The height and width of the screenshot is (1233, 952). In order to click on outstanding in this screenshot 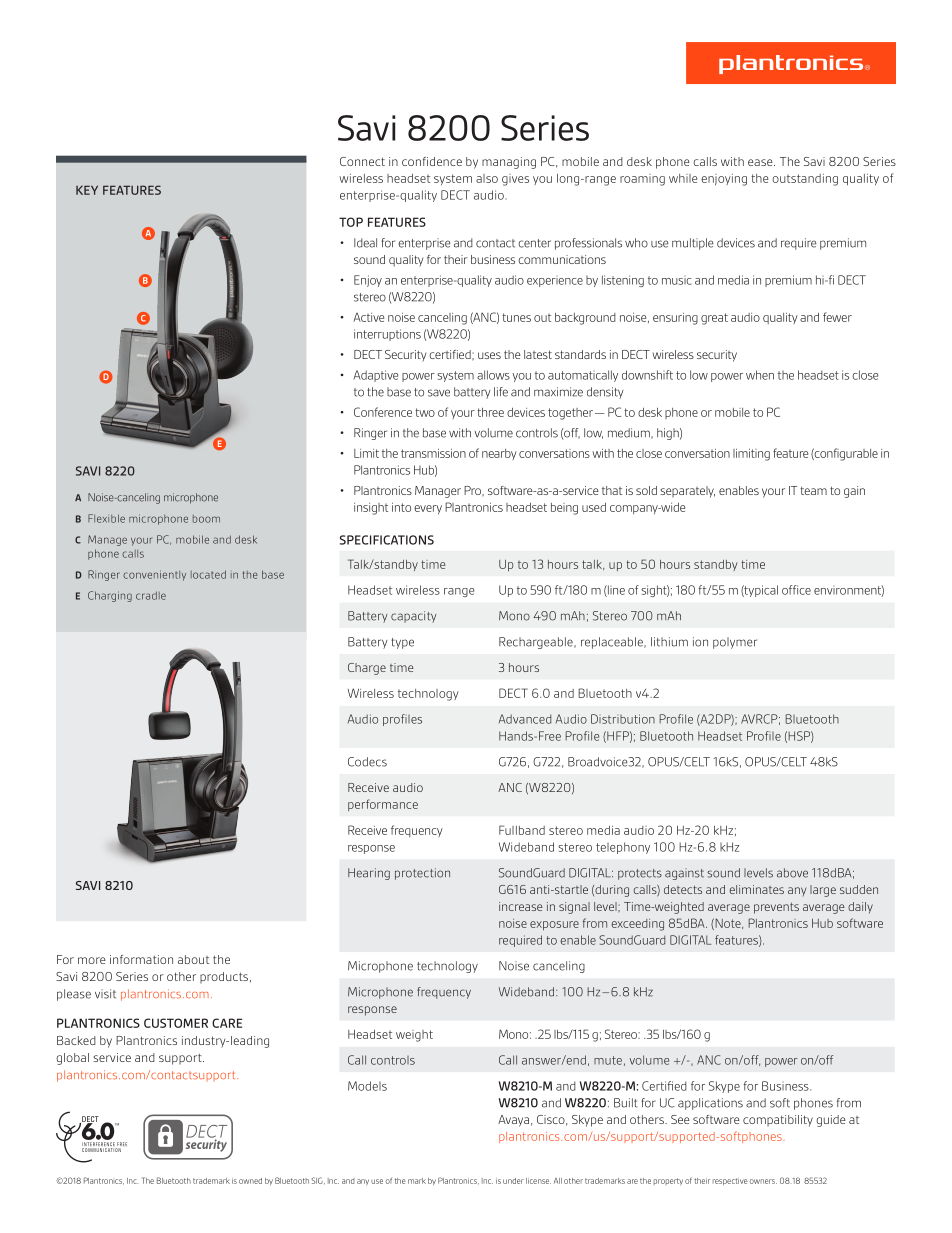, I will do `click(805, 180)`.
